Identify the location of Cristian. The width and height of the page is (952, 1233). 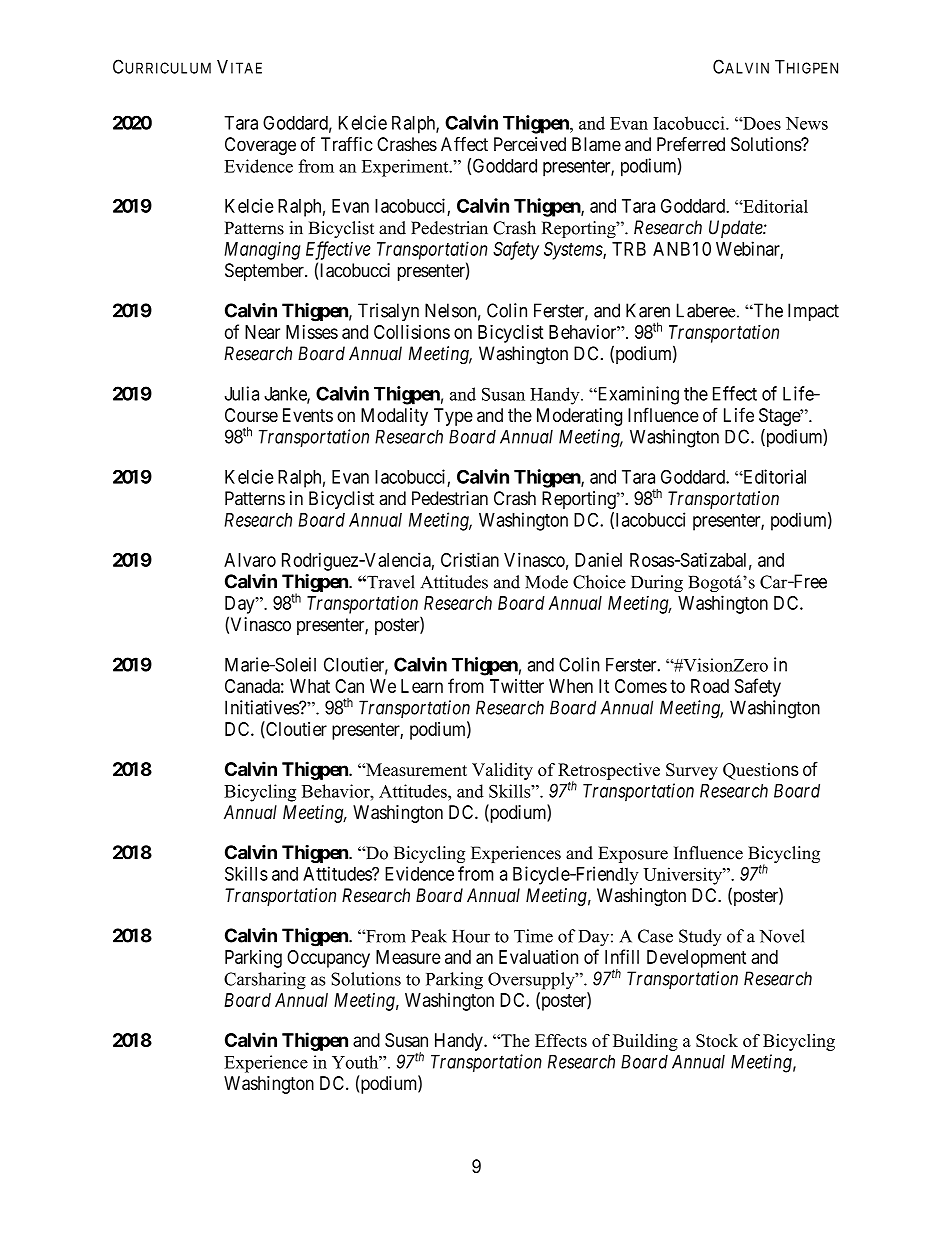
(470, 559).
